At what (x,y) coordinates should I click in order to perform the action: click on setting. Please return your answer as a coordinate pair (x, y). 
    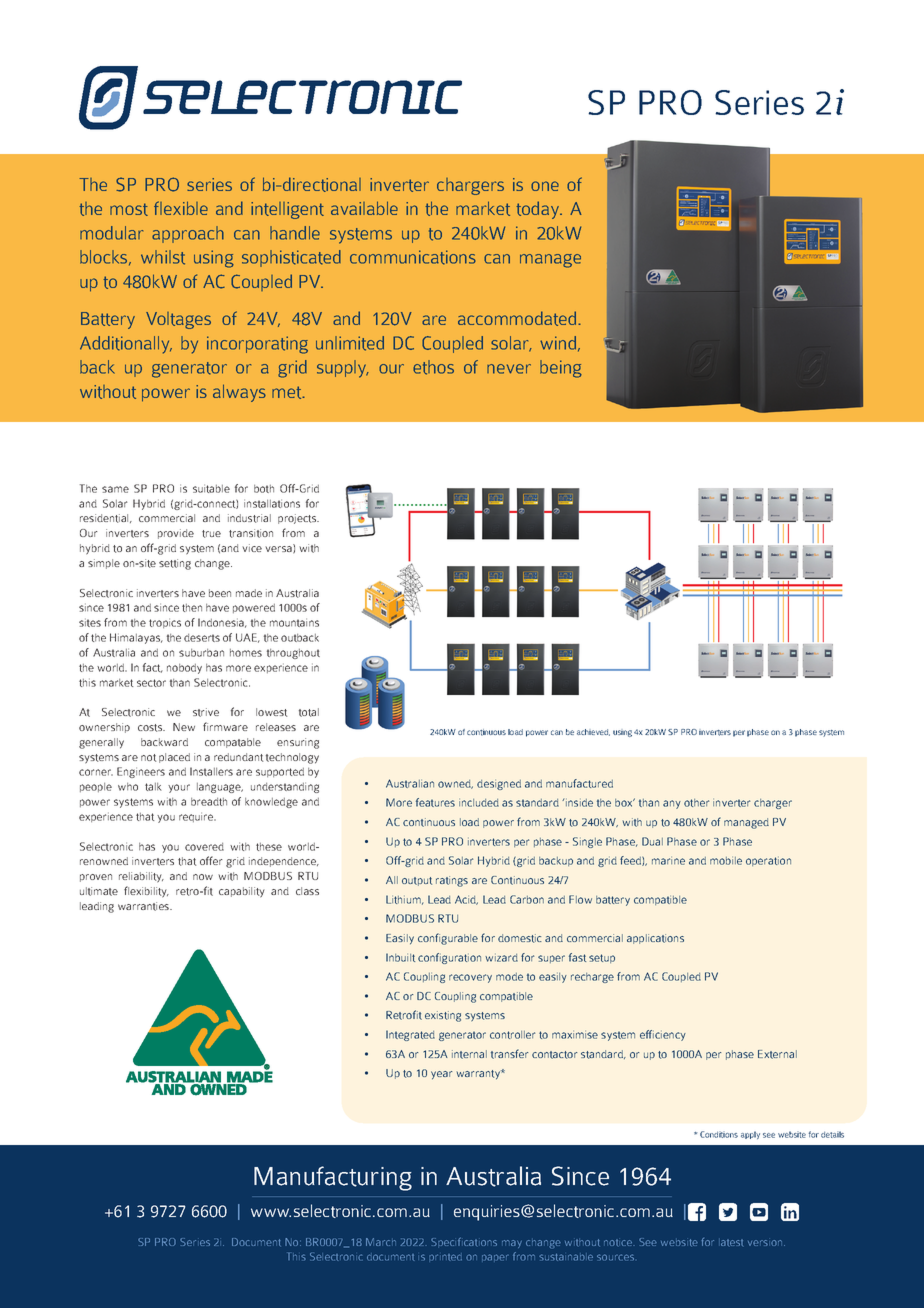
    Looking at the image, I should click on (175, 564).
